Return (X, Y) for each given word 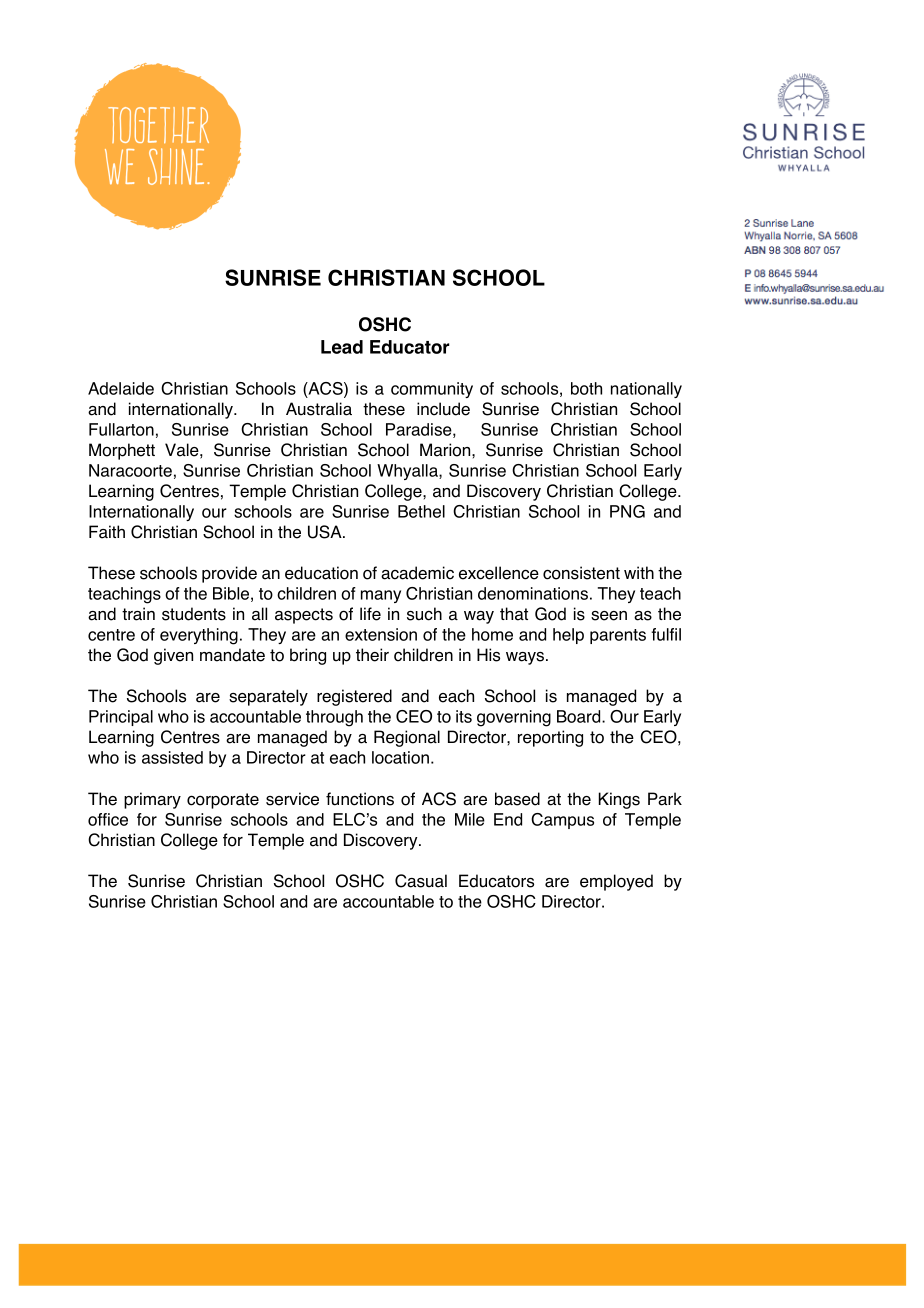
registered (354, 697)
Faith (107, 532)
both (586, 388)
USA (326, 532)
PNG (627, 511)
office (108, 819)
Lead (342, 347)
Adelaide (121, 388)
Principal (121, 718)
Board (580, 716)
